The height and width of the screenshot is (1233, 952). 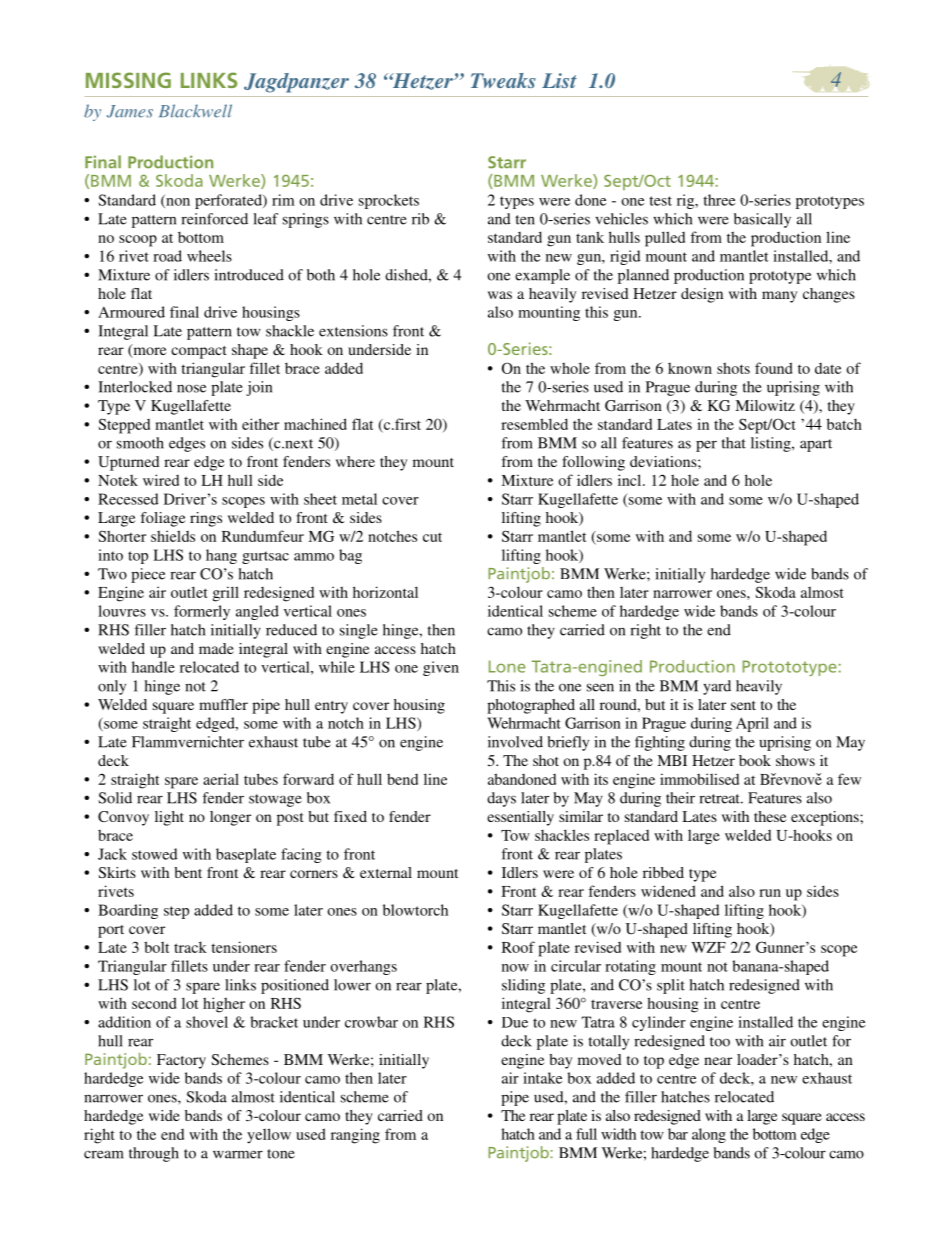 I want to click on Blackwell, so click(x=195, y=111).
